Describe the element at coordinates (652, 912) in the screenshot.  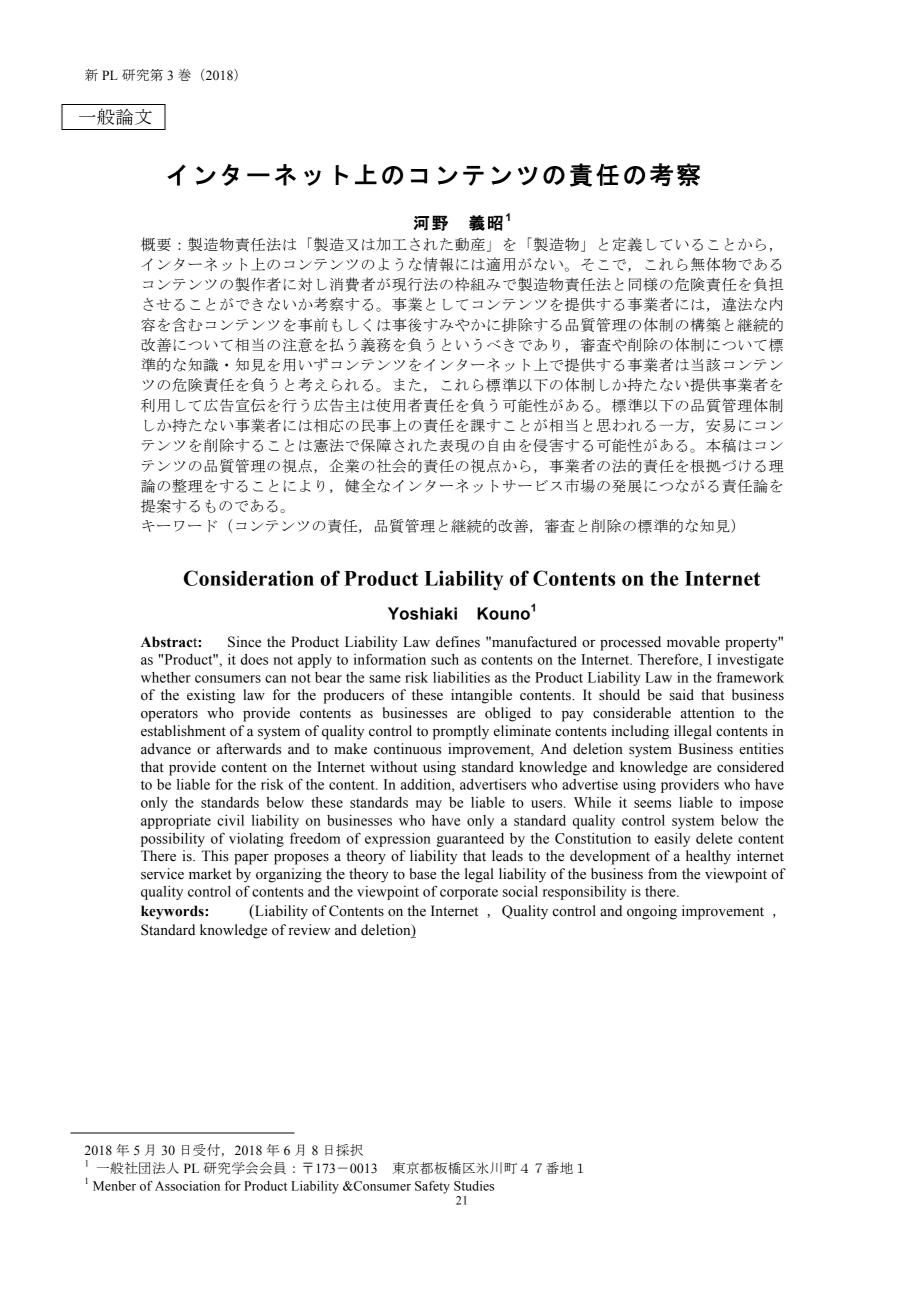
I see `ongoing` at that location.
